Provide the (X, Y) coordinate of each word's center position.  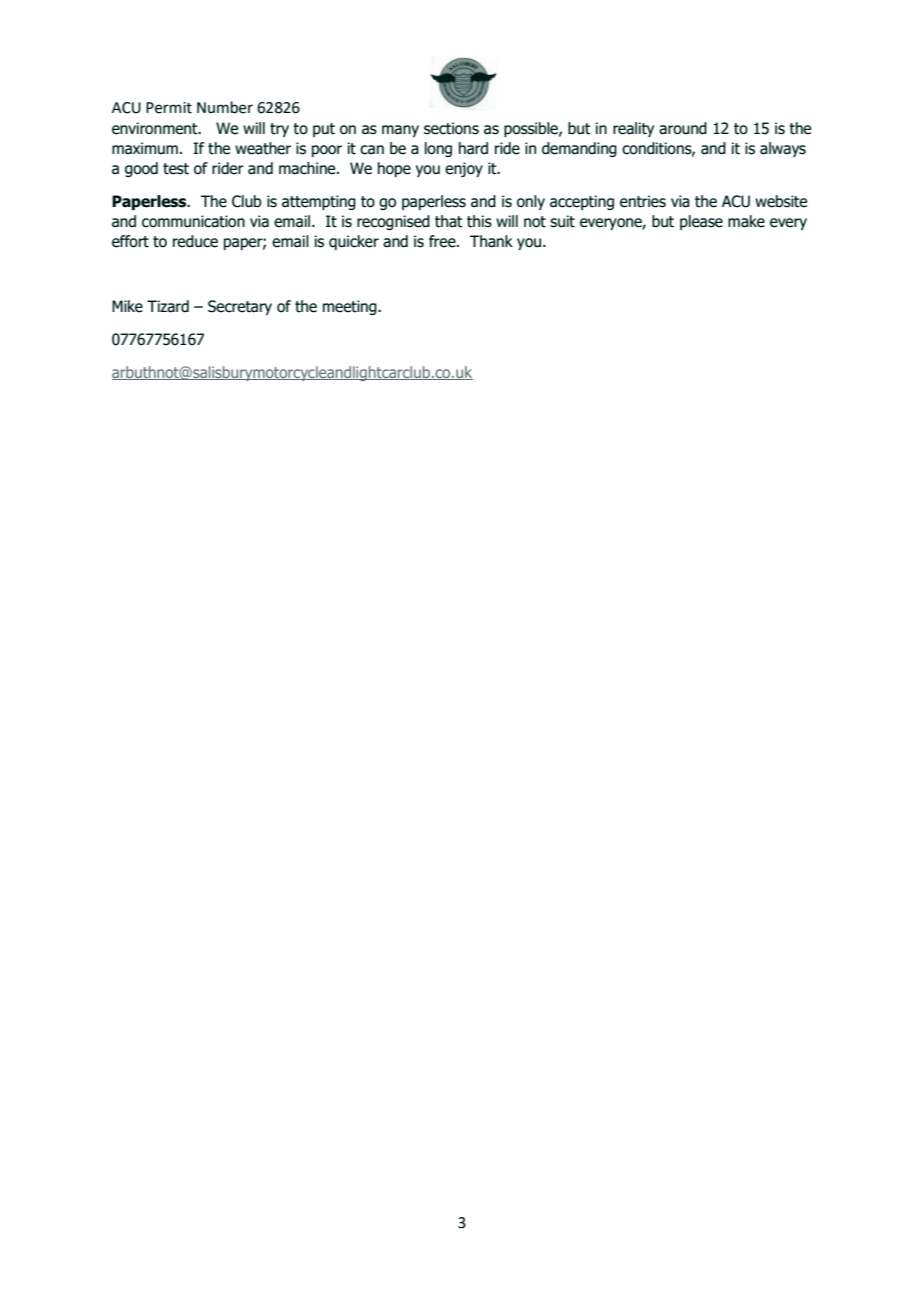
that (449, 221)
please (701, 222)
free (443, 241)
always (783, 149)
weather (263, 148)
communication (193, 221)
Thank (491, 241)
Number (225, 107)
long (438, 149)
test (176, 169)
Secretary (240, 307)
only (531, 202)
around (683, 128)
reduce (195, 241)
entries (643, 201)
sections (451, 128)
